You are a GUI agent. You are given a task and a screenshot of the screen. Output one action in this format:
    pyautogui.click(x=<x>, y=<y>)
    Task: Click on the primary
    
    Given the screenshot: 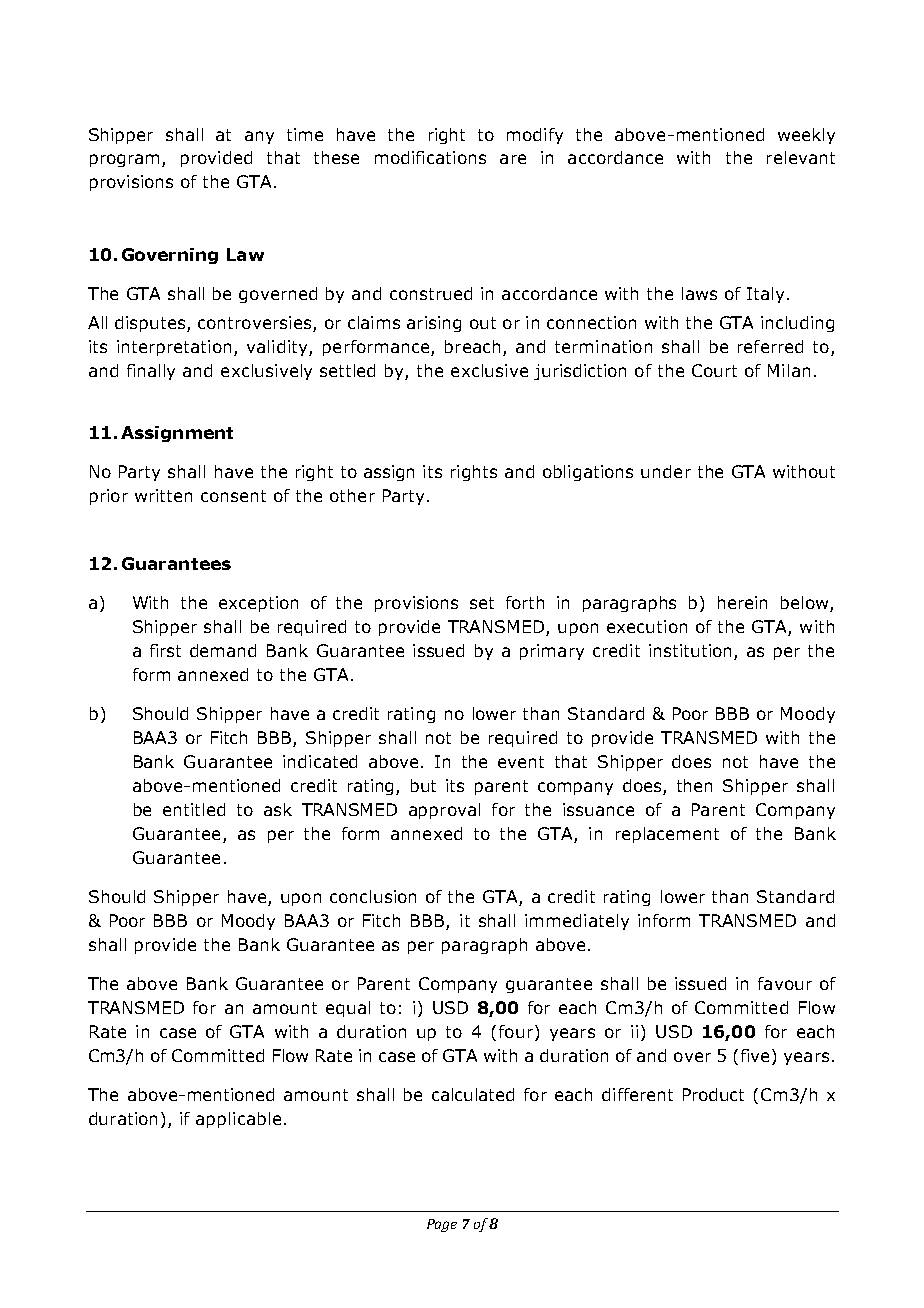 What is the action you would take?
    pyautogui.click(x=552, y=652)
